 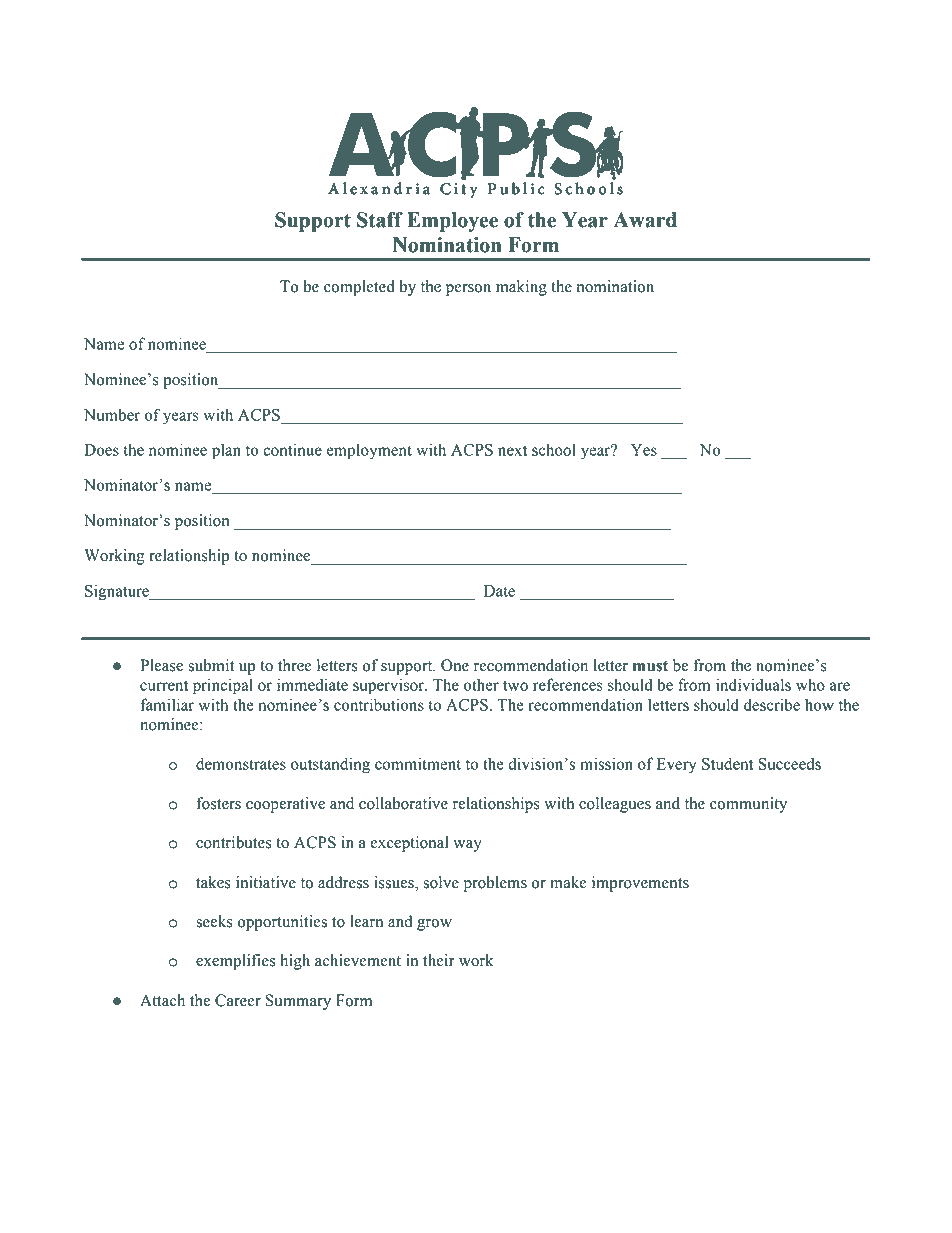 What do you see at coordinates (162, 1000) in the page?
I see `Attach` at bounding box center [162, 1000].
